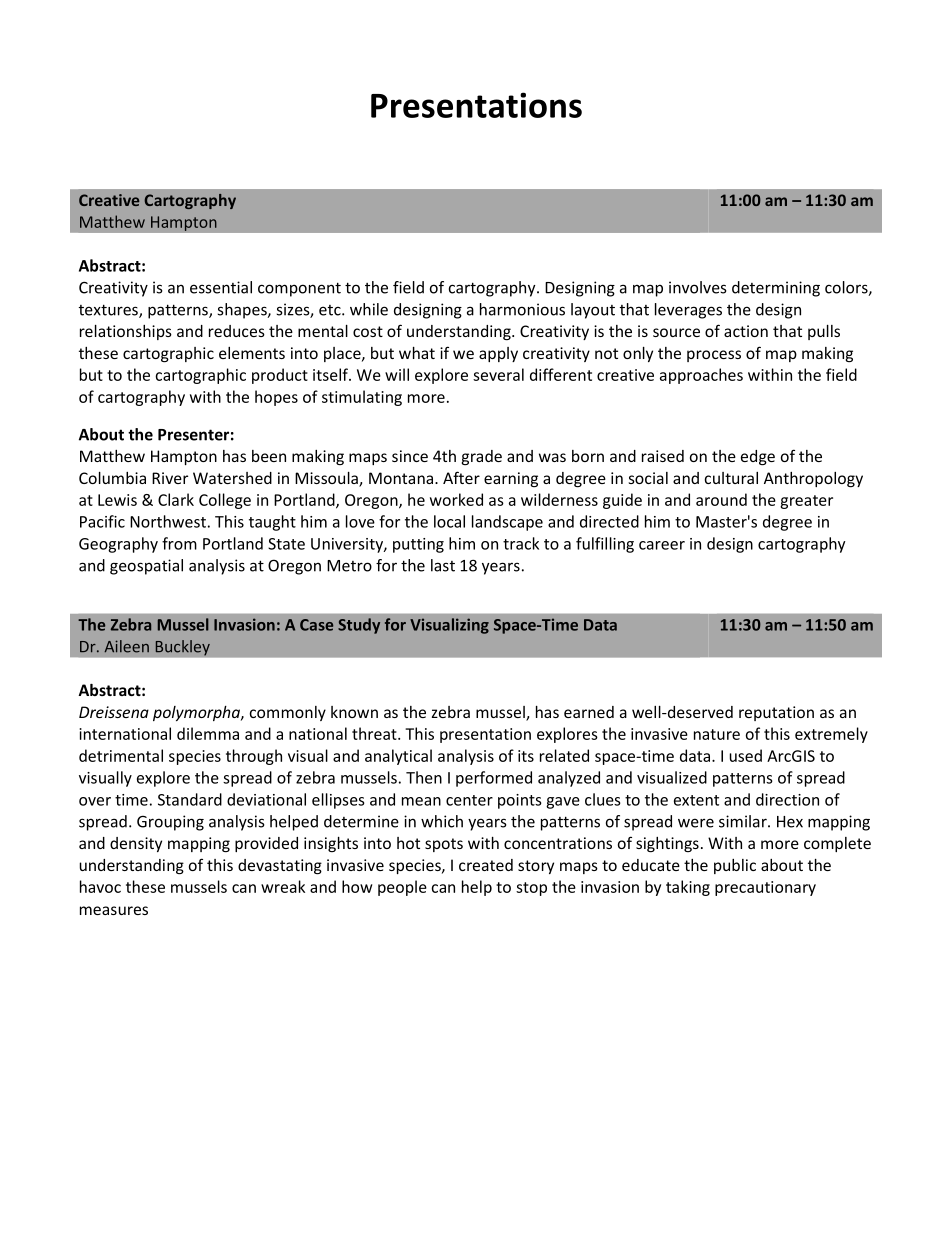 This page has height=1233, width=952. I want to click on precautionary, so click(765, 888).
